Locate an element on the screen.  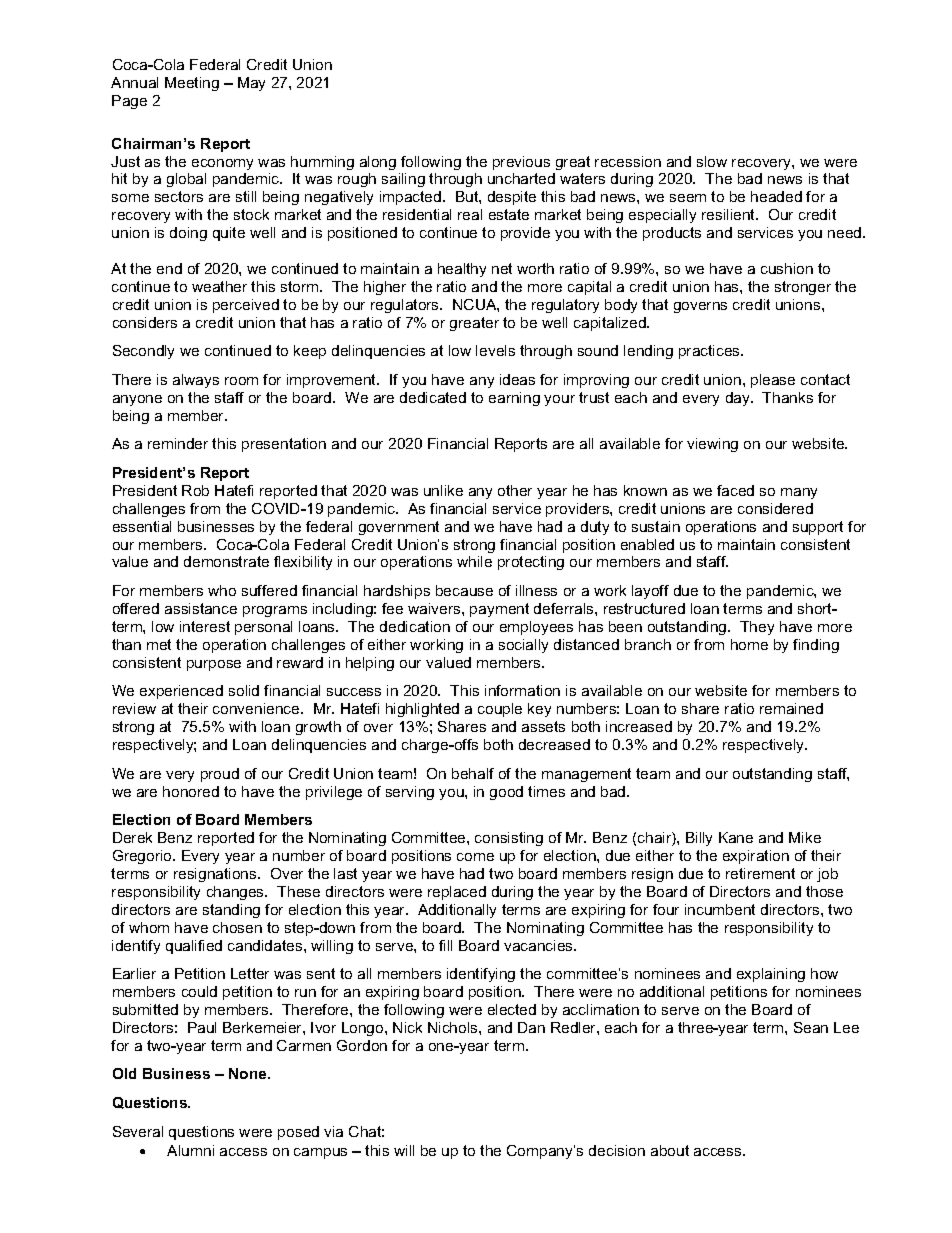
slow is located at coordinates (712, 161).
